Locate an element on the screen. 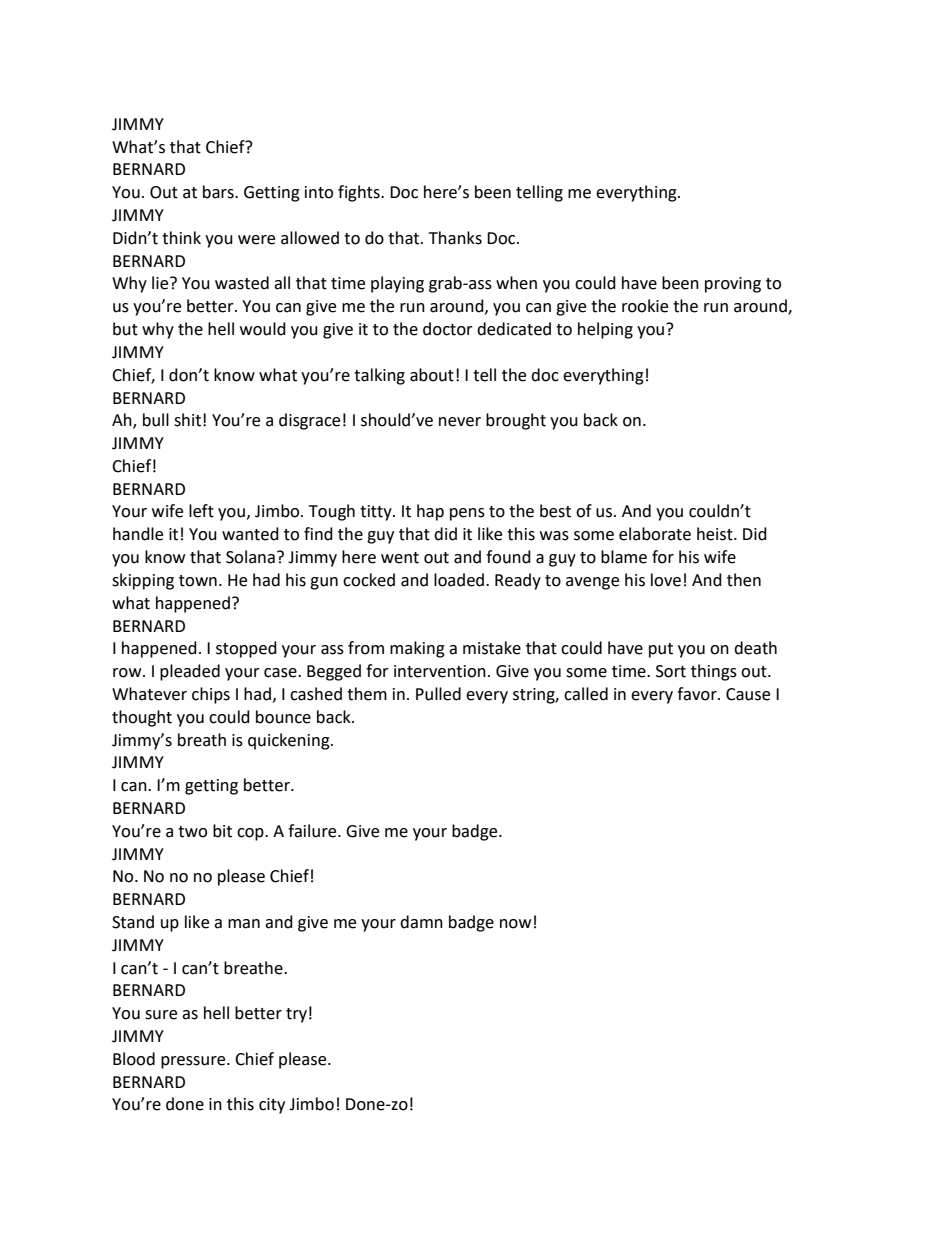  elaborate is located at coordinates (655, 534).
